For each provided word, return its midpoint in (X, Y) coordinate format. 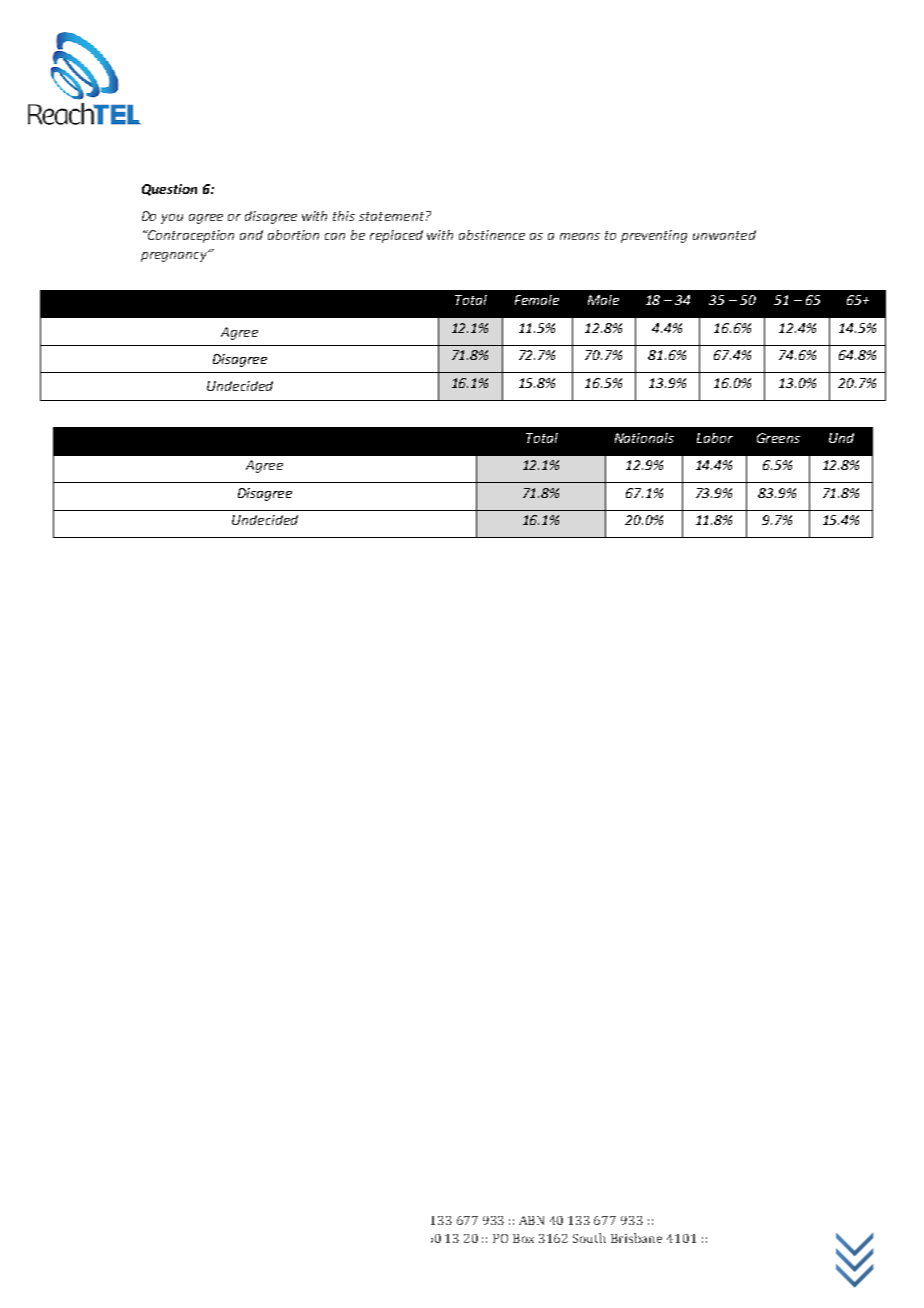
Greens (778, 438)
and (251, 235)
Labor (715, 438)
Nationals (644, 438)
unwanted (724, 235)
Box (523, 1238)
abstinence (492, 235)
